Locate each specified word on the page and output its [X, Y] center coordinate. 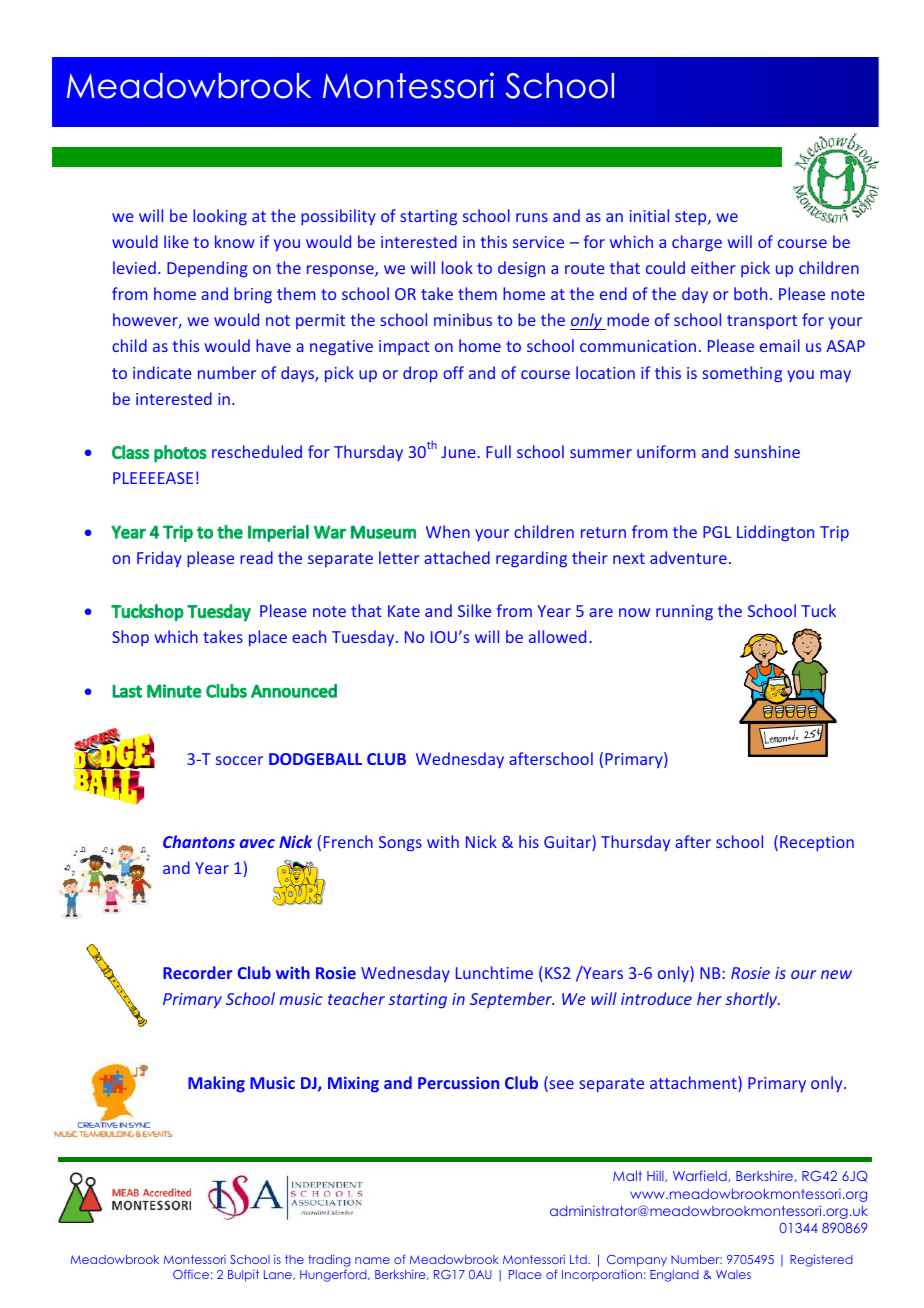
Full [498, 451]
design [521, 269]
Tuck [818, 610]
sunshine [767, 451]
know [235, 241]
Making [216, 1084]
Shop [130, 638]
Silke [474, 610]
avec [257, 843]
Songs [400, 844]
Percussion [458, 1082]
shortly [753, 1000]
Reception [817, 844]
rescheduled [257, 451]
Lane [279, 1275]
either [713, 267]
